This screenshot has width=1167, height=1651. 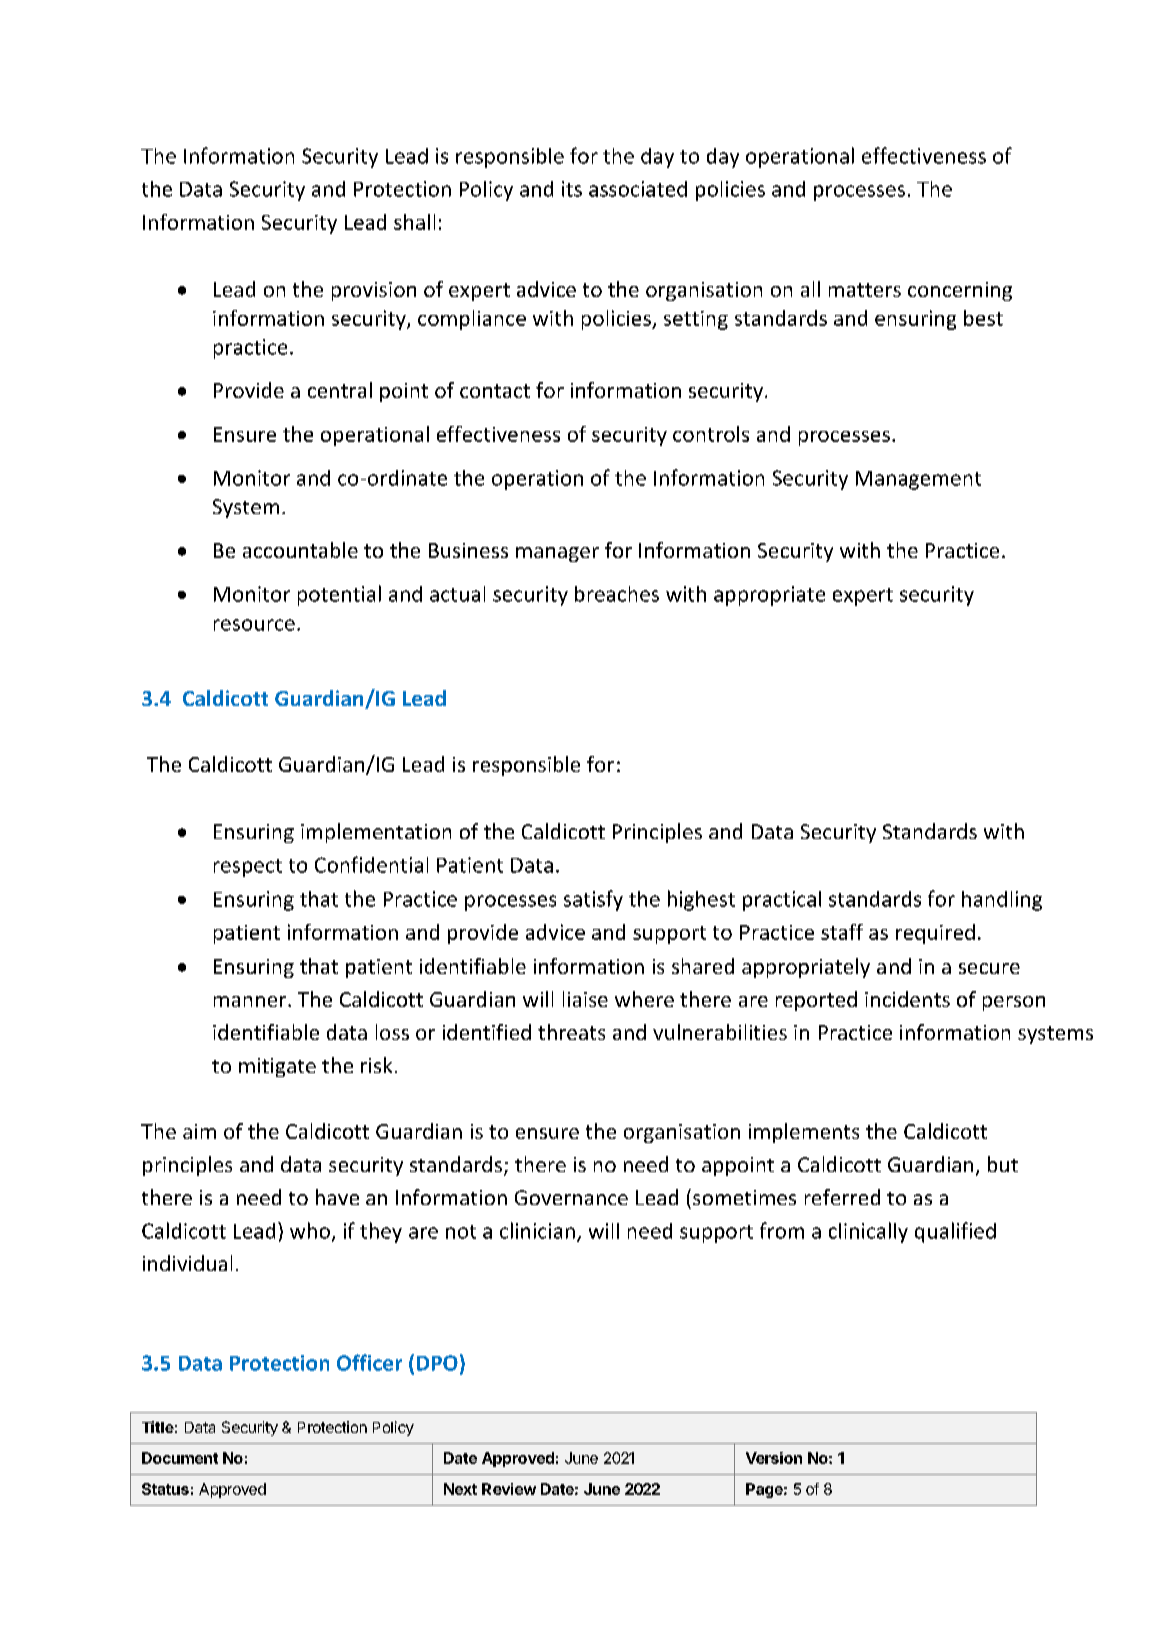 What do you see at coordinates (865, 290) in the screenshot?
I see `matters` at bounding box center [865, 290].
